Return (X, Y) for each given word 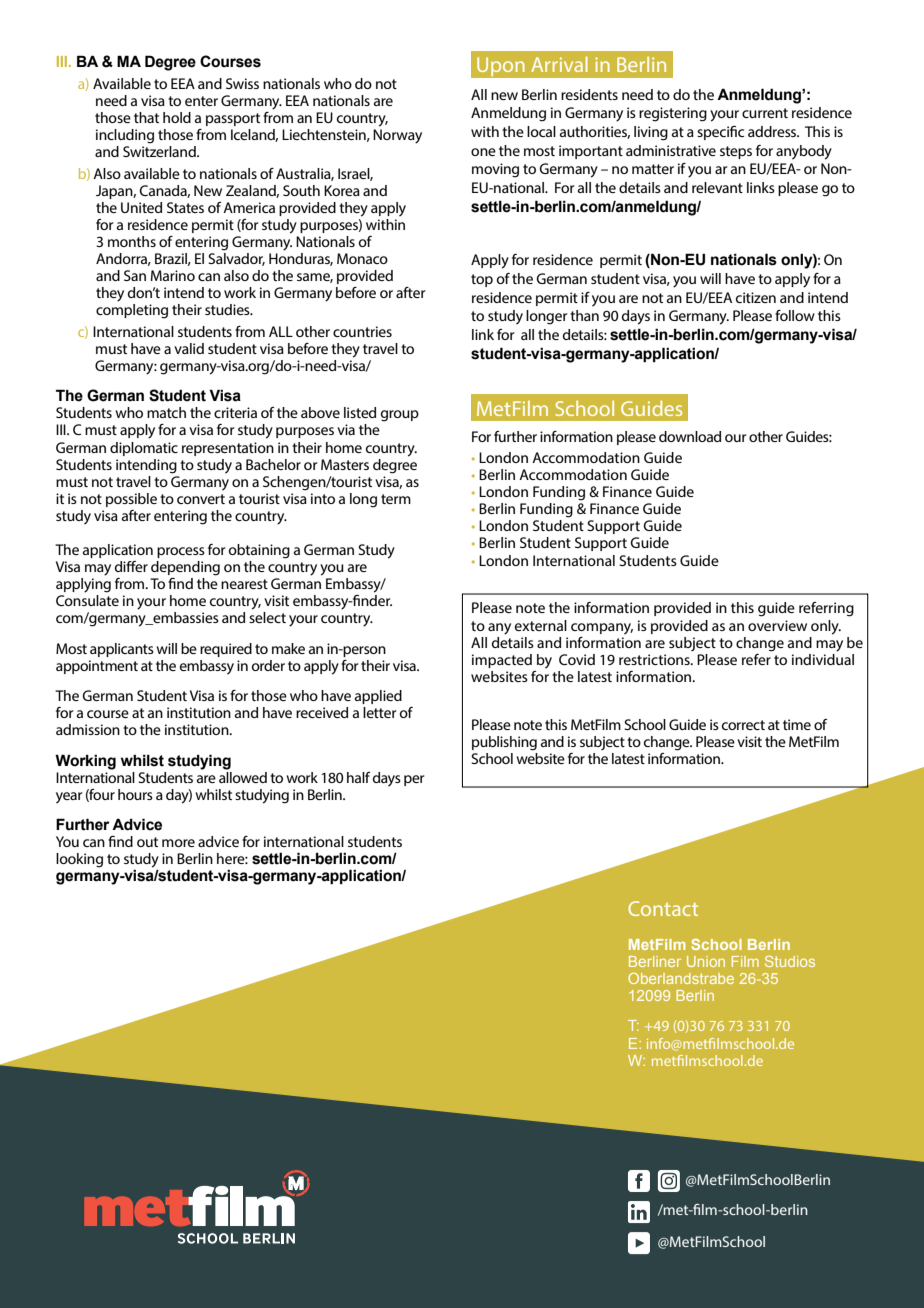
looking (79, 860)
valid (189, 348)
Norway (397, 136)
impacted (502, 661)
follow (795, 315)
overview (777, 625)
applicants (122, 650)
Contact (663, 908)
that (146, 117)
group (400, 416)
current (765, 113)
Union (706, 961)
